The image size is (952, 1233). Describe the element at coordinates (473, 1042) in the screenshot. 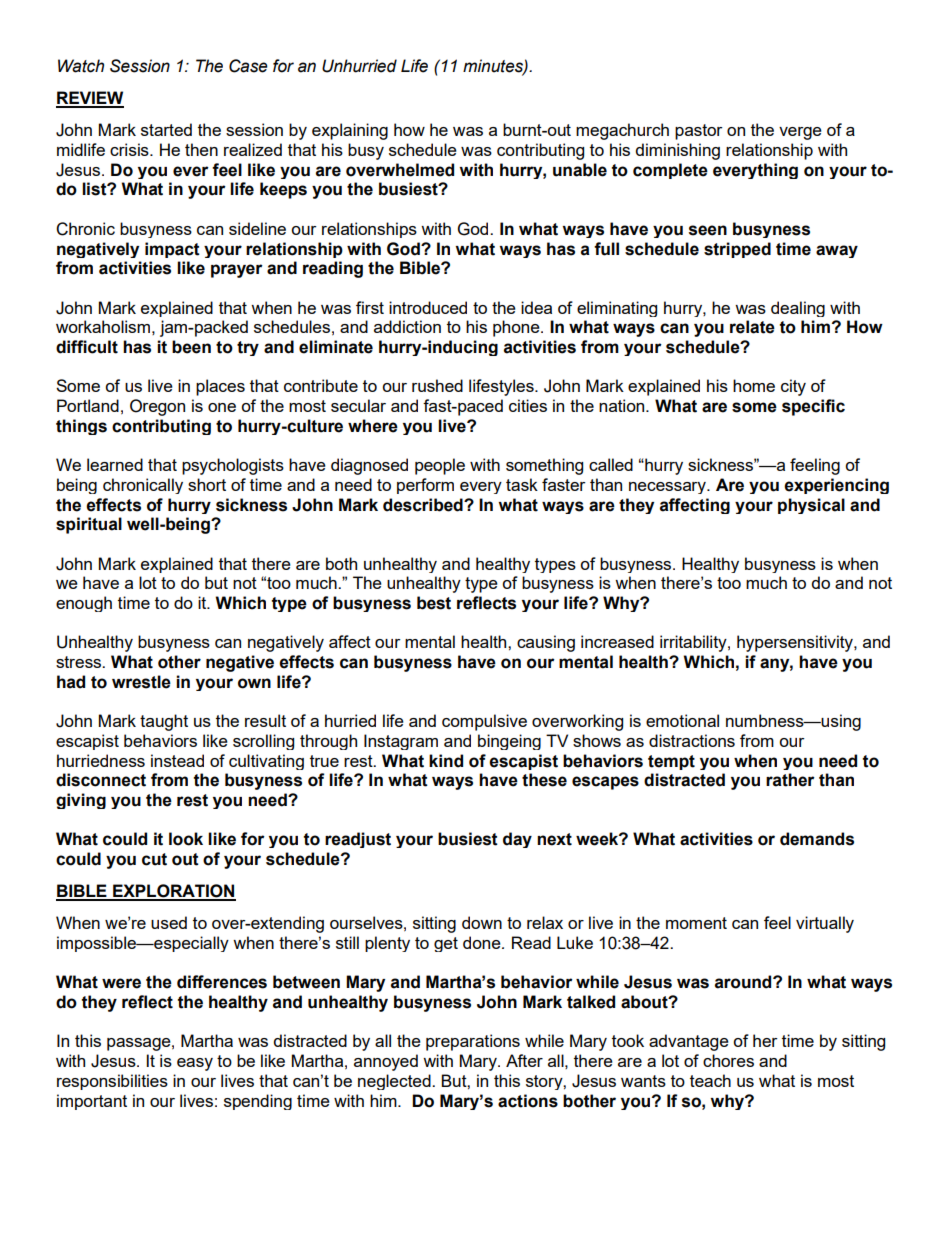

I see `preparations` at that location.
